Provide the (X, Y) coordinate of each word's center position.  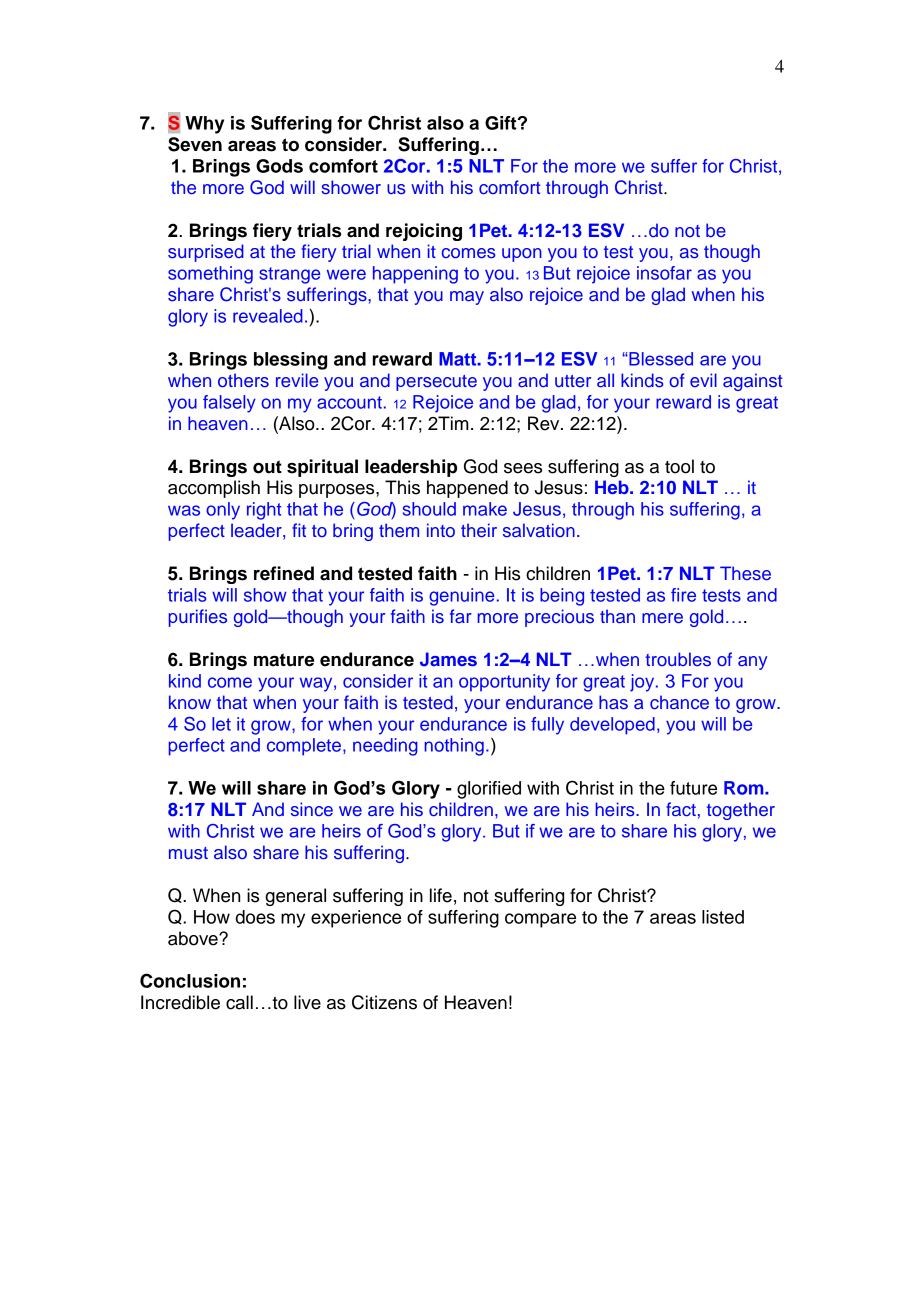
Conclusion (190, 980)
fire (683, 595)
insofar (664, 273)
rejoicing (424, 232)
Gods (279, 166)
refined (284, 573)
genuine (461, 597)
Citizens (384, 1002)
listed (723, 917)
